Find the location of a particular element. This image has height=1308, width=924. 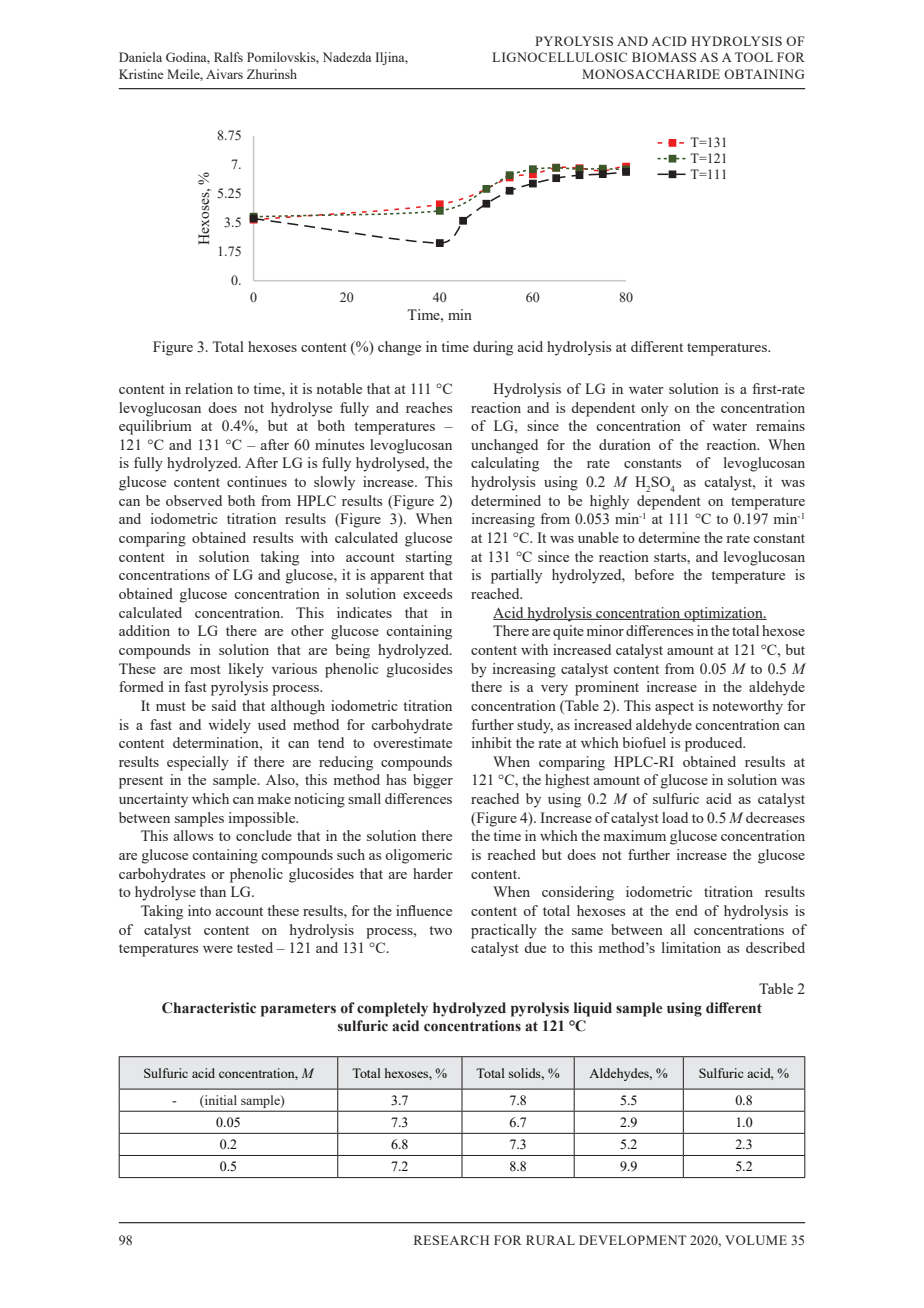

LIGNOCELLULOSIC is located at coordinates (559, 57).
